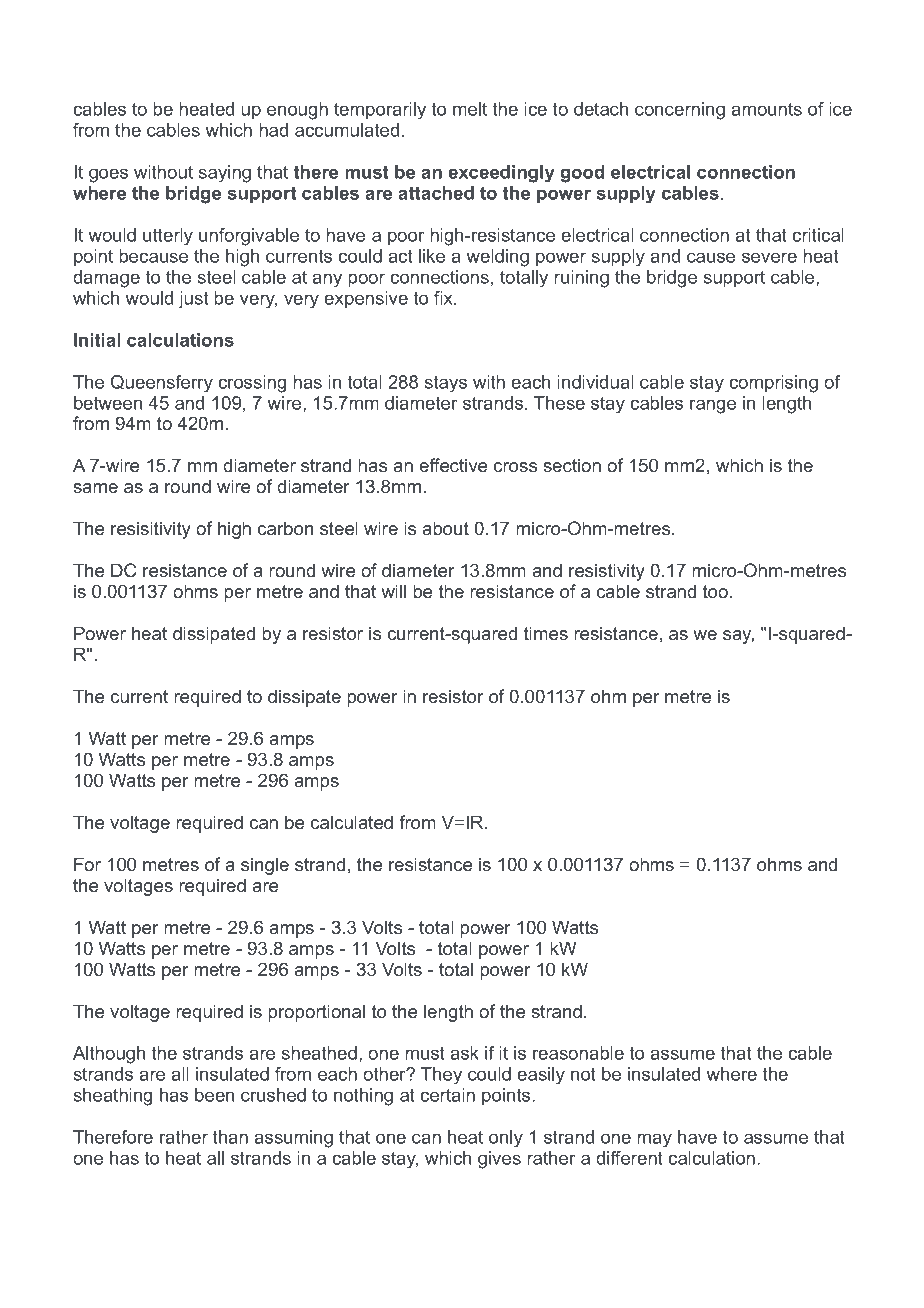 Image resolution: width=924 pixels, height=1308 pixels. What do you see at coordinates (654, 1140) in the screenshot?
I see `may` at bounding box center [654, 1140].
